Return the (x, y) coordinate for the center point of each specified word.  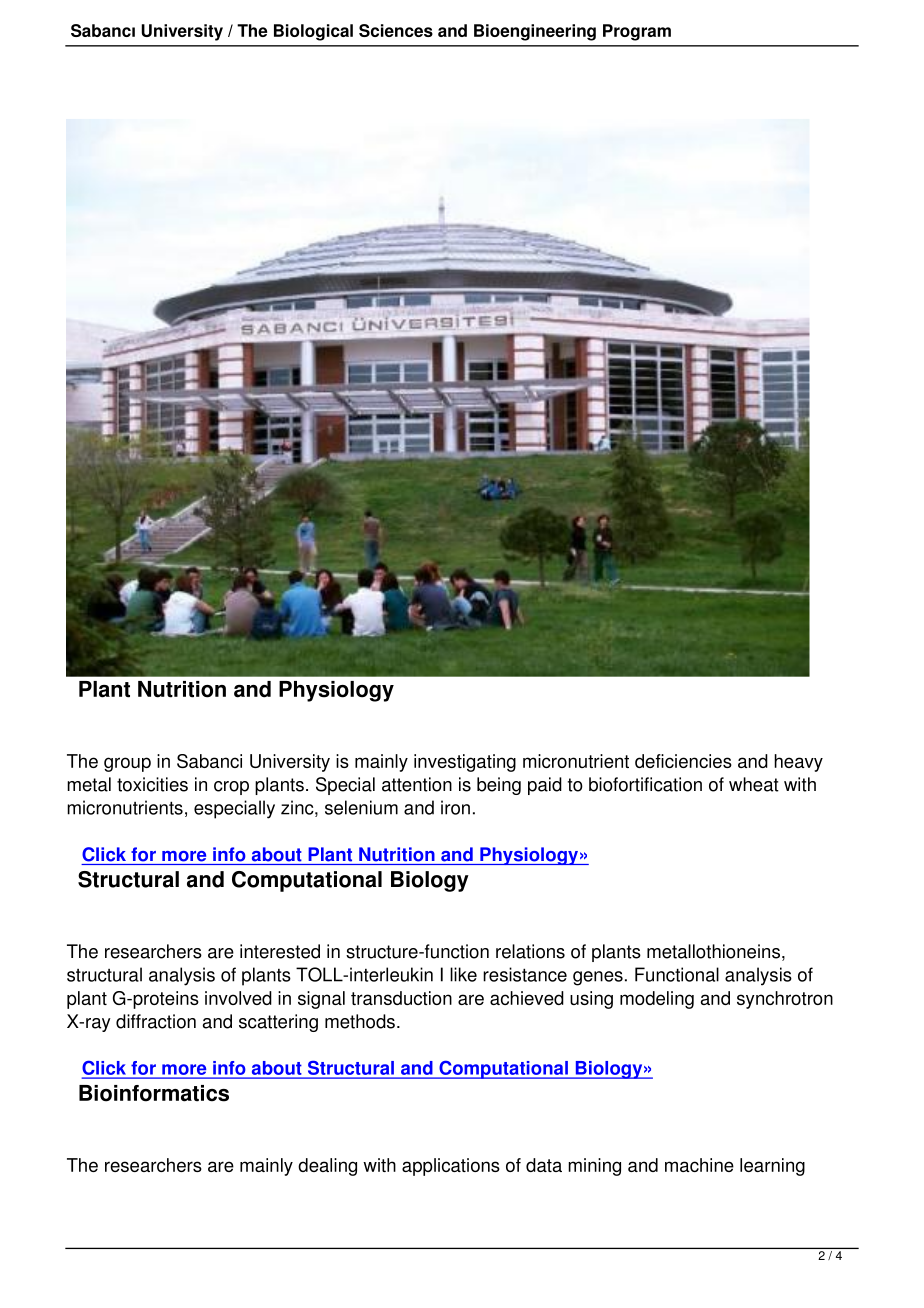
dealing (327, 1167)
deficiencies (683, 761)
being (499, 786)
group (127, 764)
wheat (754, 784)
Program (637, 32)
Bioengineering (535, 32)
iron (455, 807)
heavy (798, 763)
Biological (313, 32)
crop (231, 788)
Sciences (396, 30)
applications (451, 1167)
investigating (465, 763)
